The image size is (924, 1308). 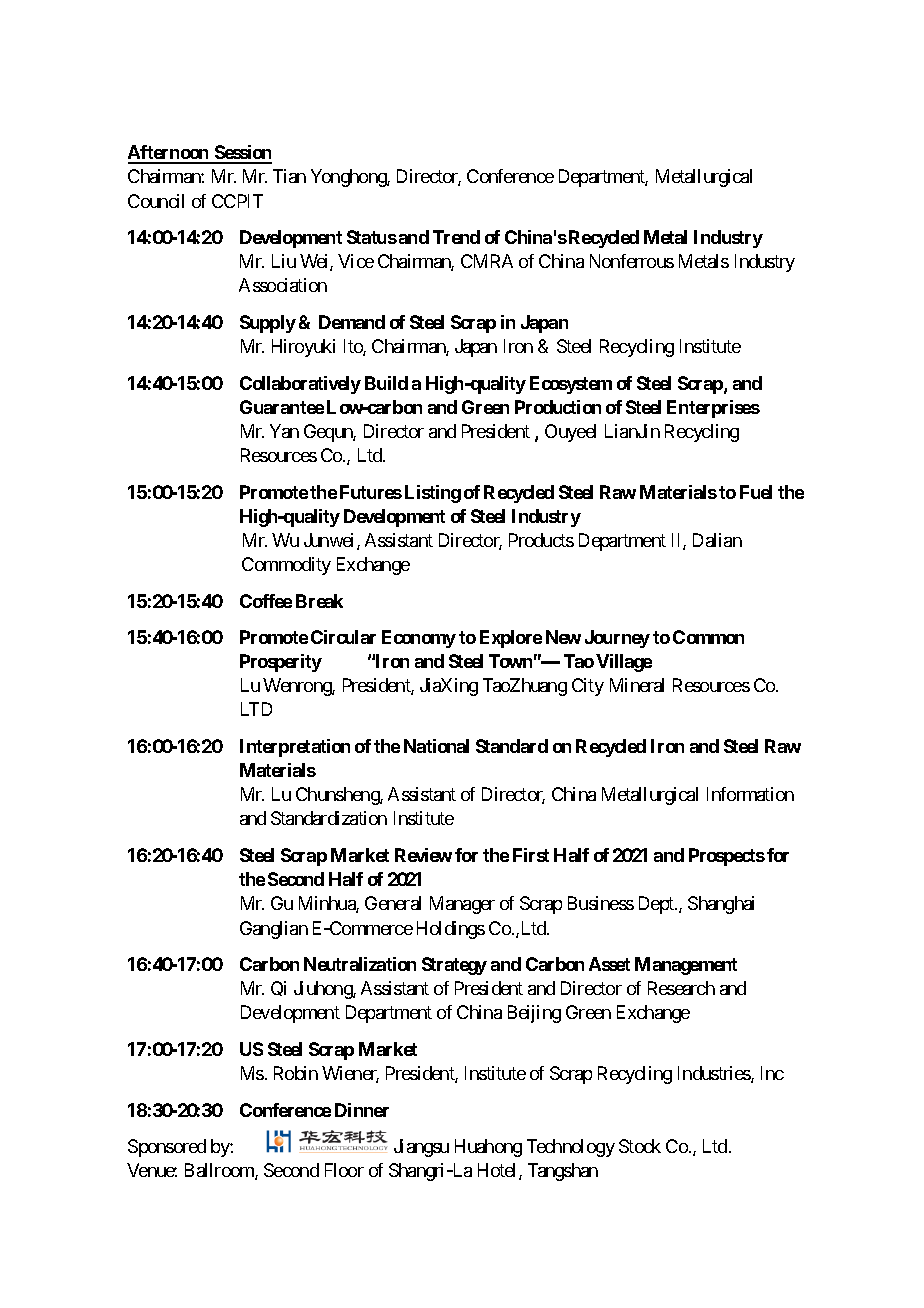 I want to click on Build, so click(x=386, y=383).
